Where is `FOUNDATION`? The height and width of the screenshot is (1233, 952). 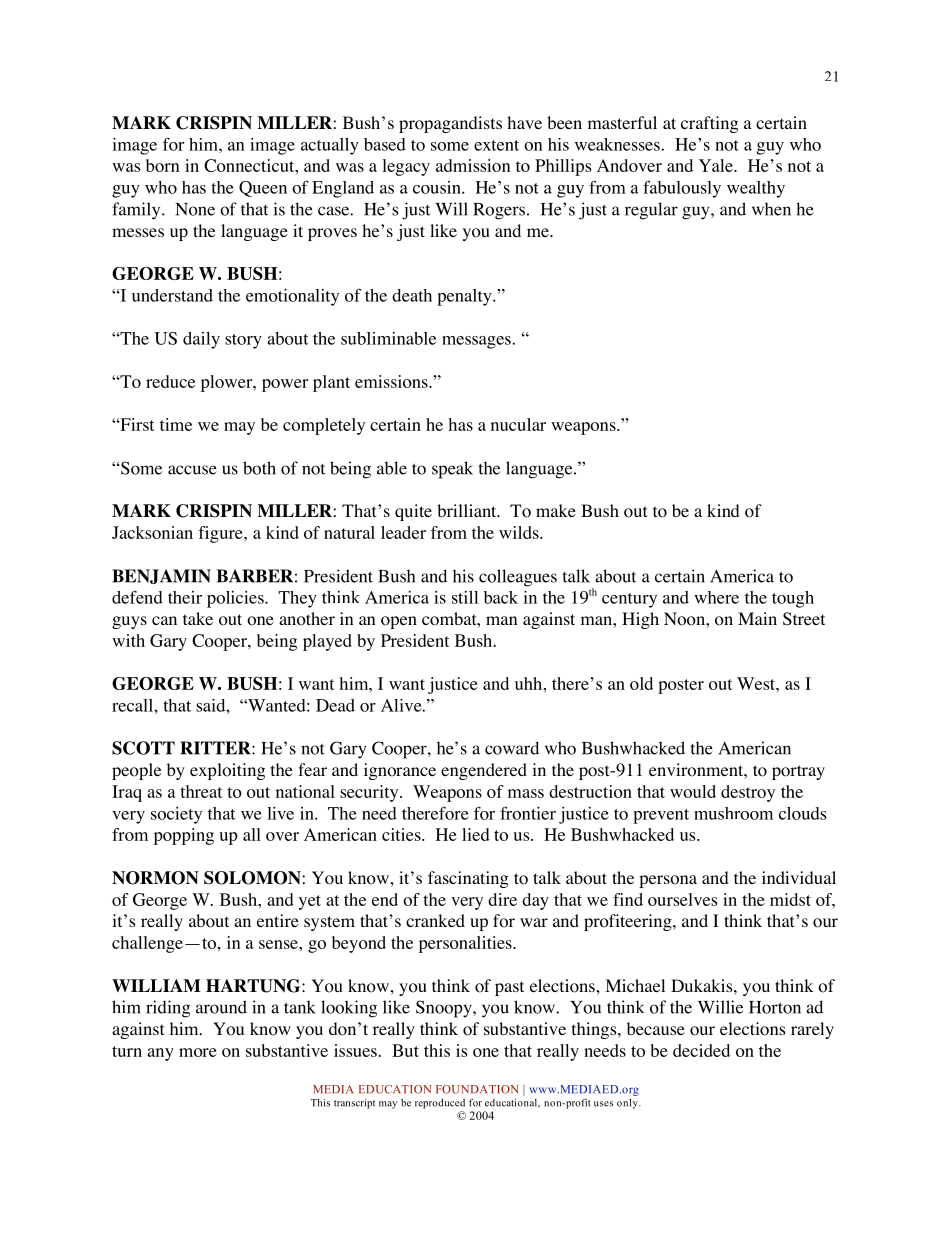
FOUNDATION is located at coordinates (477, 1089).
